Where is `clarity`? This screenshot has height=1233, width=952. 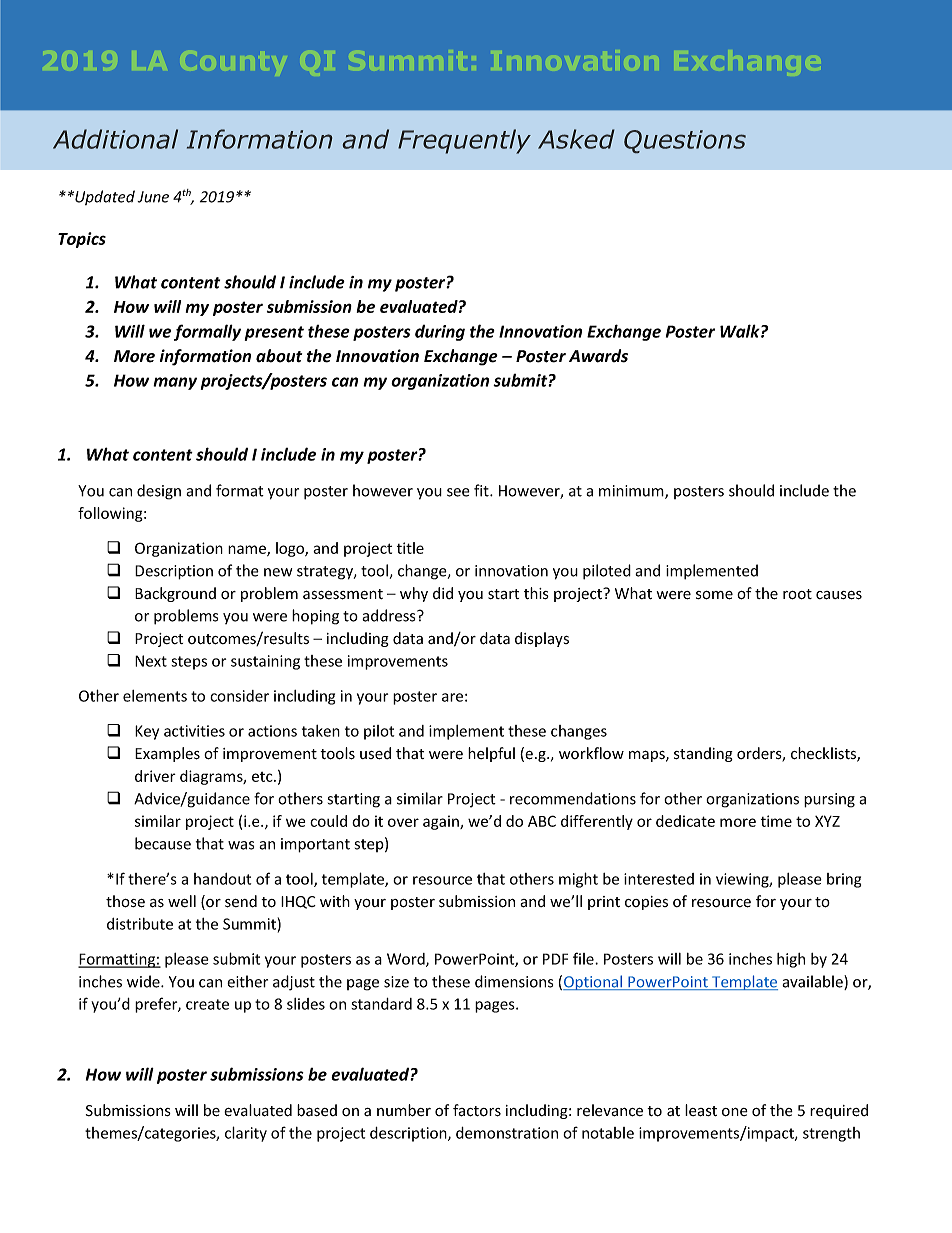 clarity is located at coordinates (246, 1134).
